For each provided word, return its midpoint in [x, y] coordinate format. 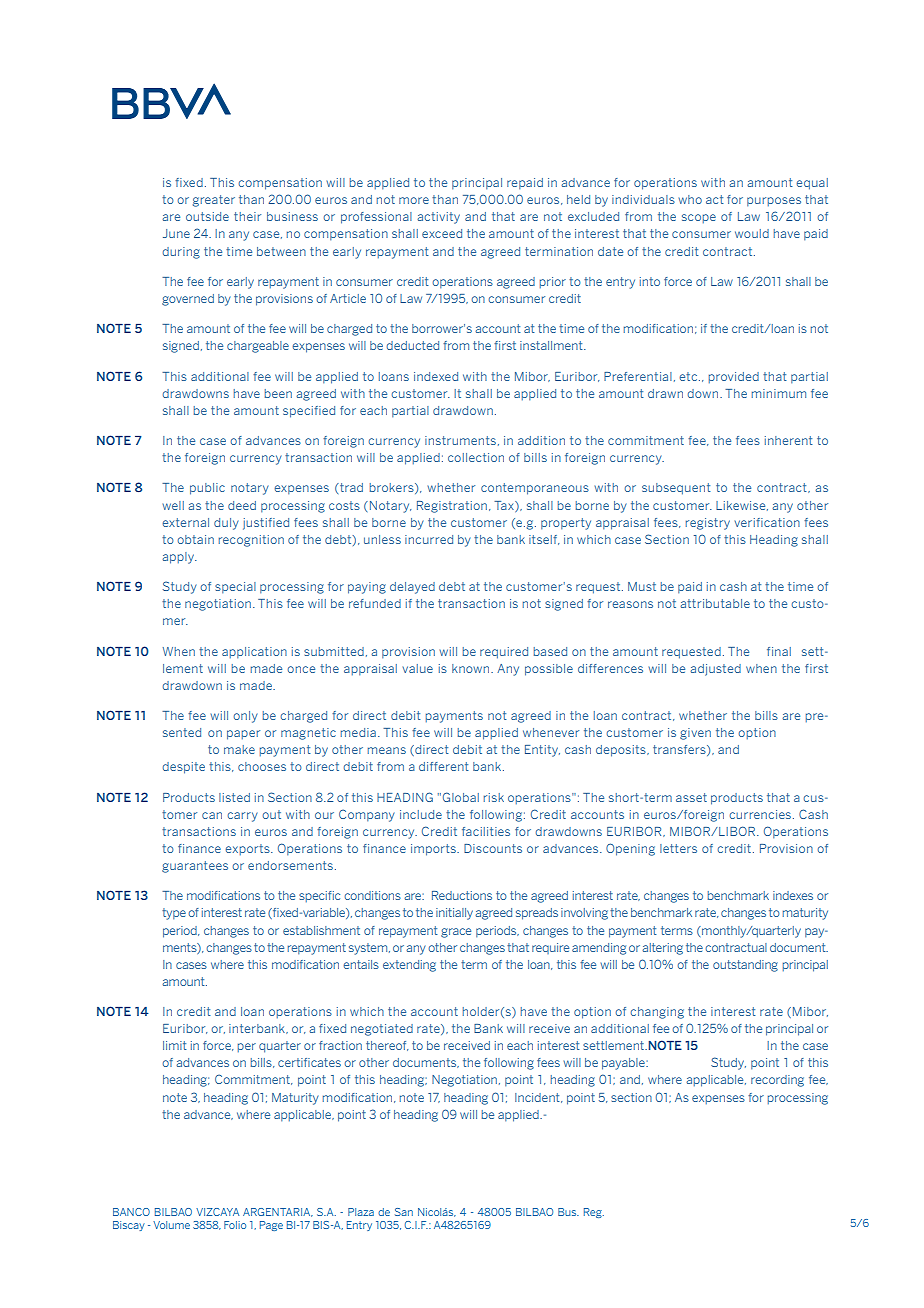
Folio [235, 1225]
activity [438, 218]
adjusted [715, 670]
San [404, 1212]
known [472, 668]
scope [699, 219]
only [245, 717]
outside [207, 216]
